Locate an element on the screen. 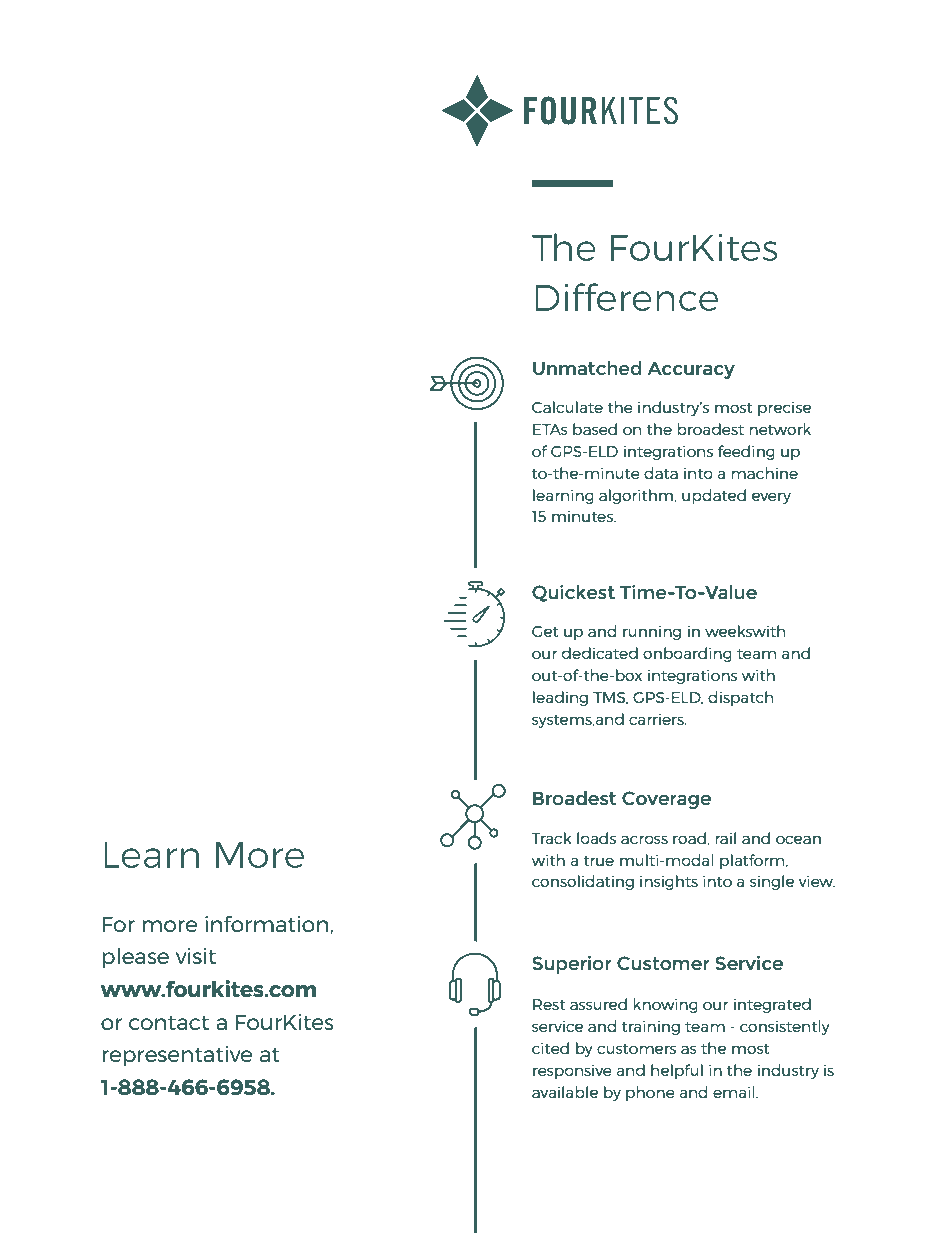 Image resolution: width=952 pixels, height=1233 pixels. Difference is located at coordinates (626, 297).
